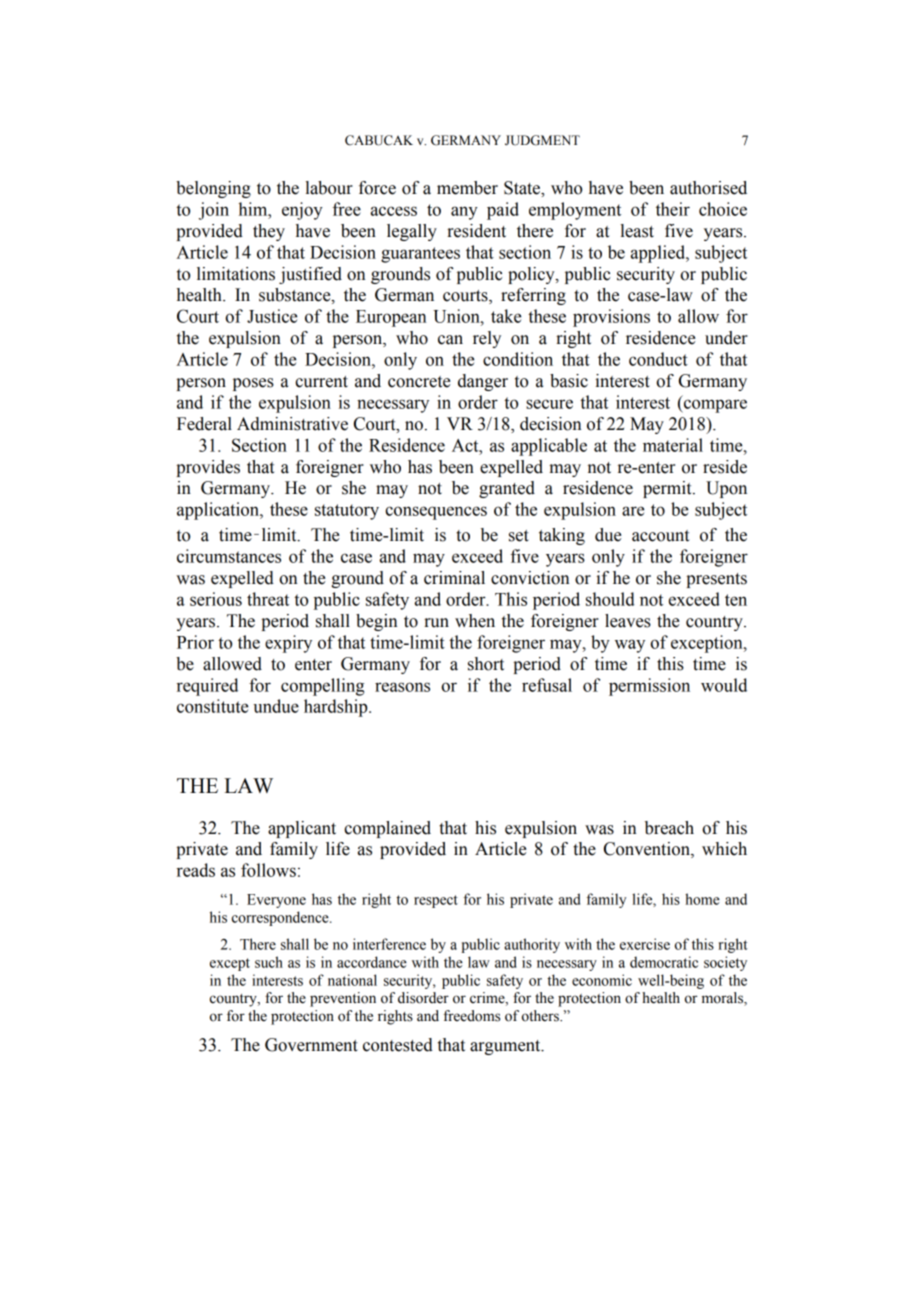 This image has width=924, height=1308. Describe the element at coordinates (673, 445) in the image. I see `material` at that location.
